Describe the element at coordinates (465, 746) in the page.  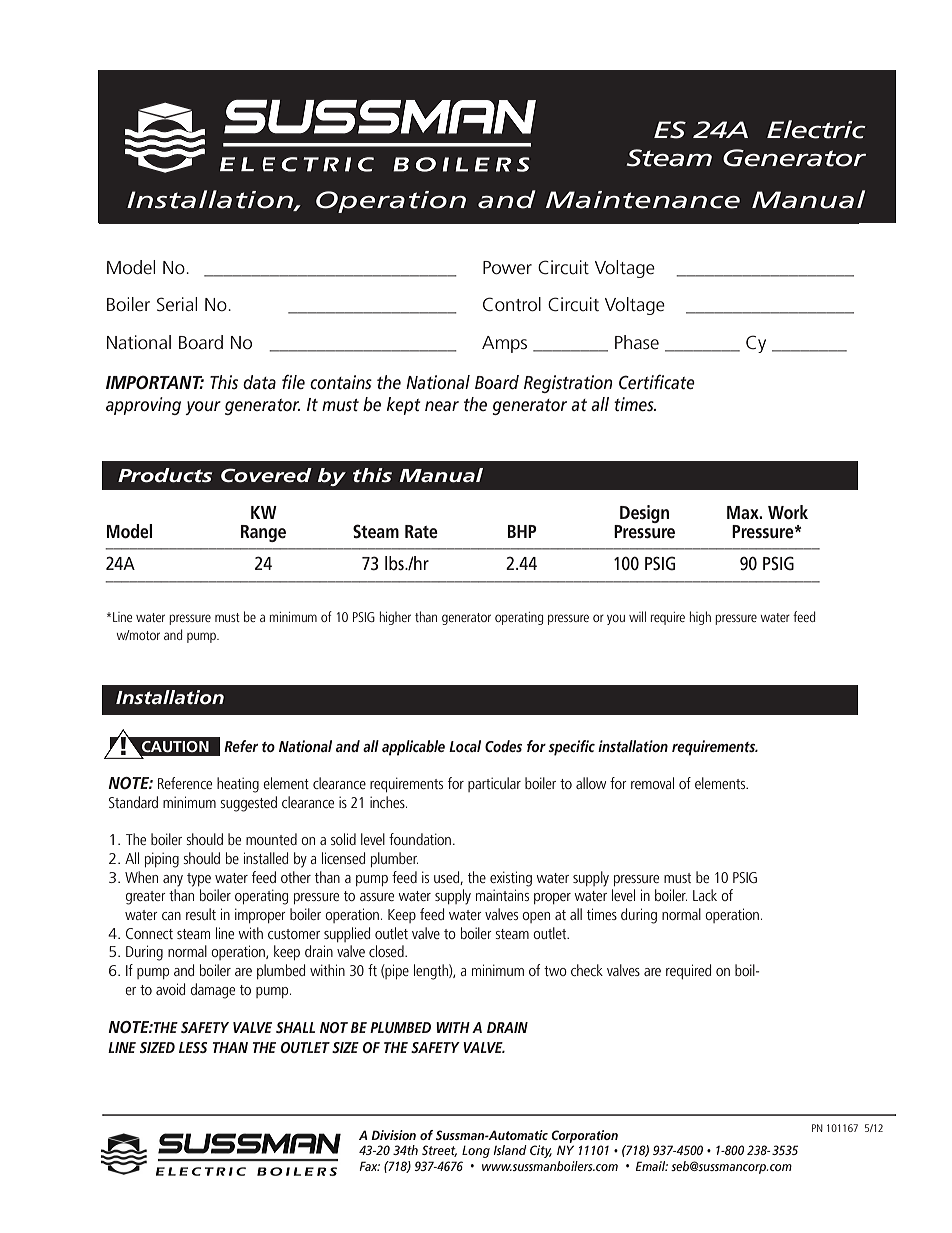
I see `Local` at that location.
